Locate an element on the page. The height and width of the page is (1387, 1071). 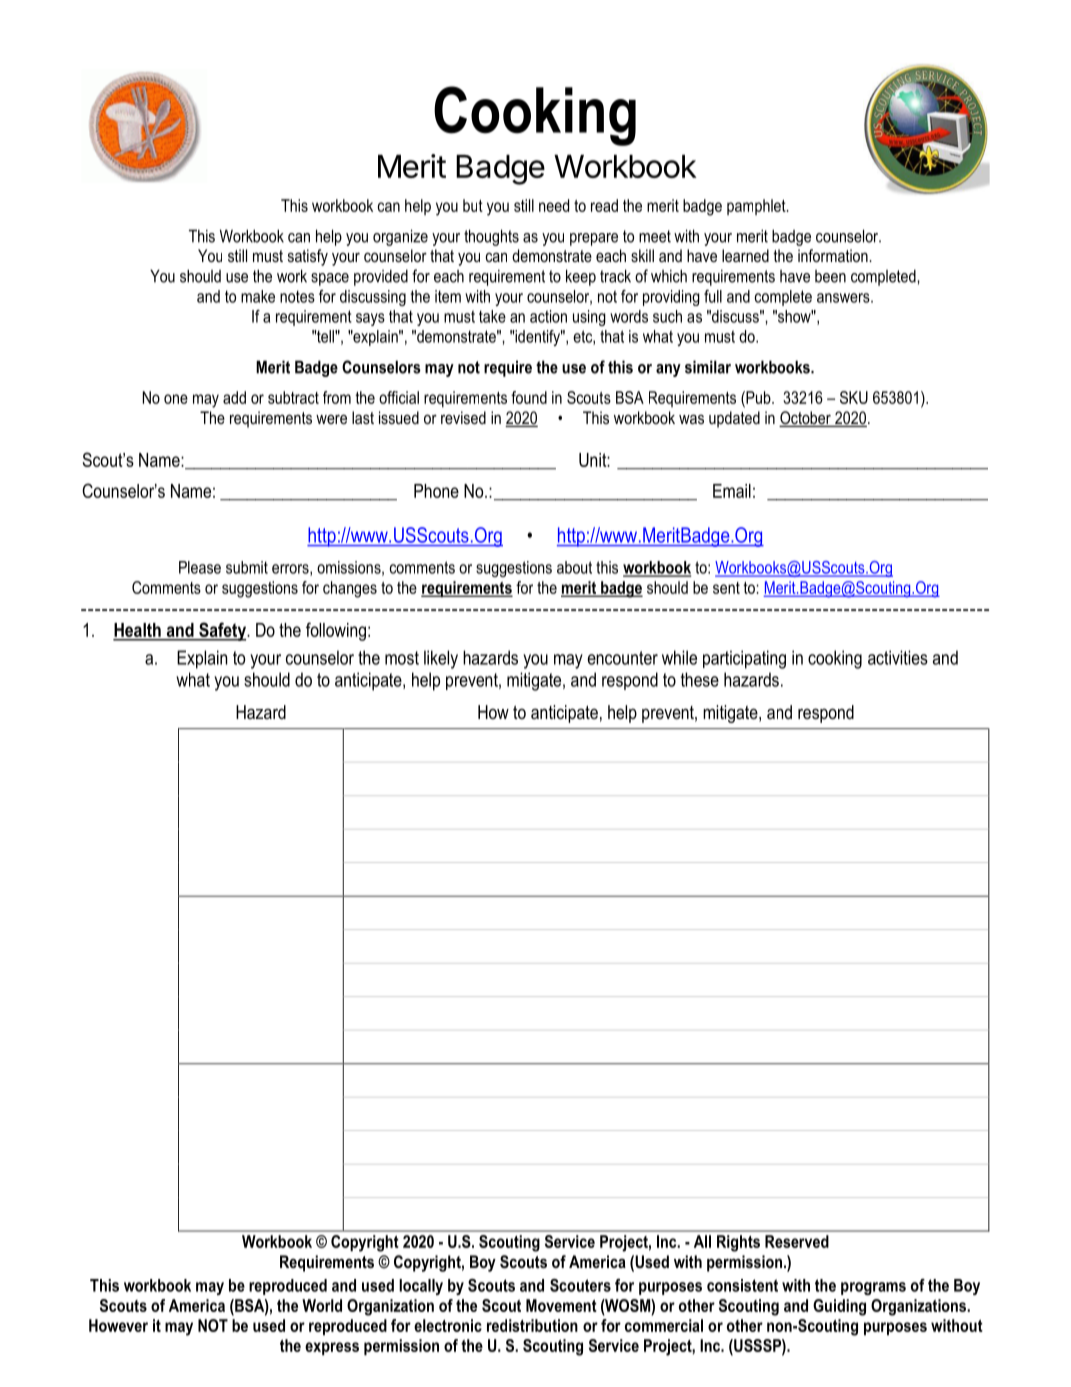
information is located at coordinates (833, 255).
